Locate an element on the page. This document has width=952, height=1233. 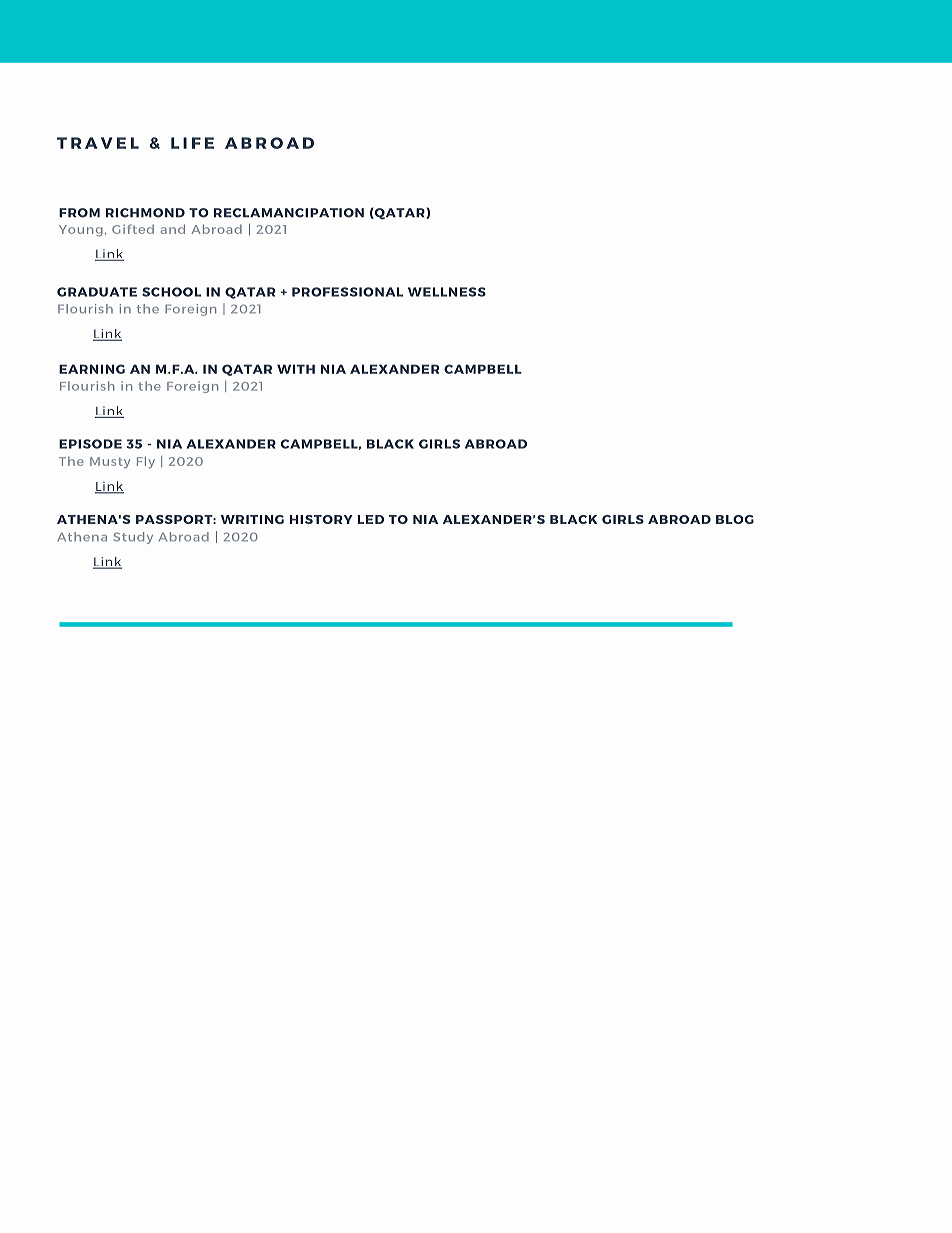
EPISODE is located at coordinates (90, 444).
